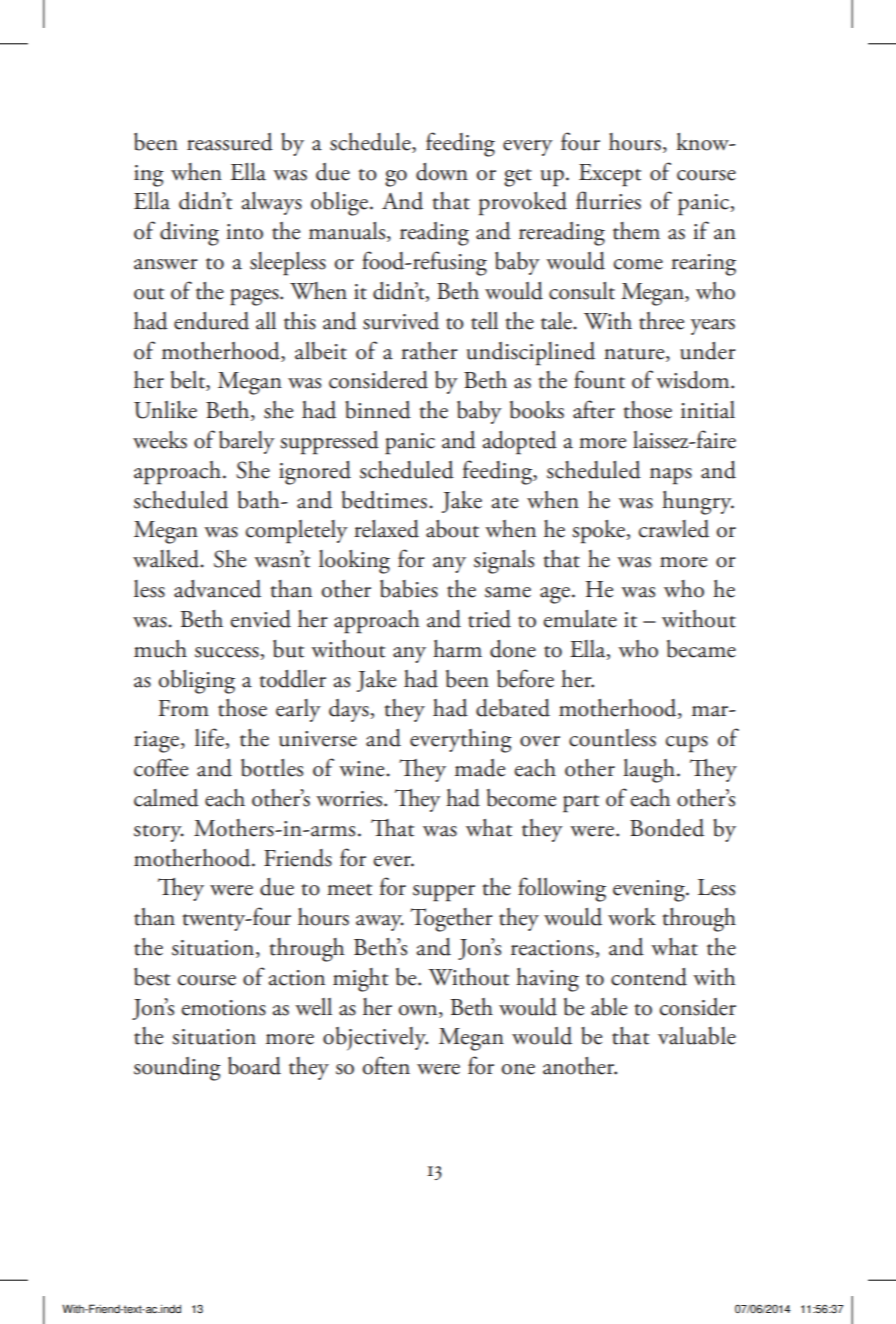  I want to click on reassured, so click(230, 142).
